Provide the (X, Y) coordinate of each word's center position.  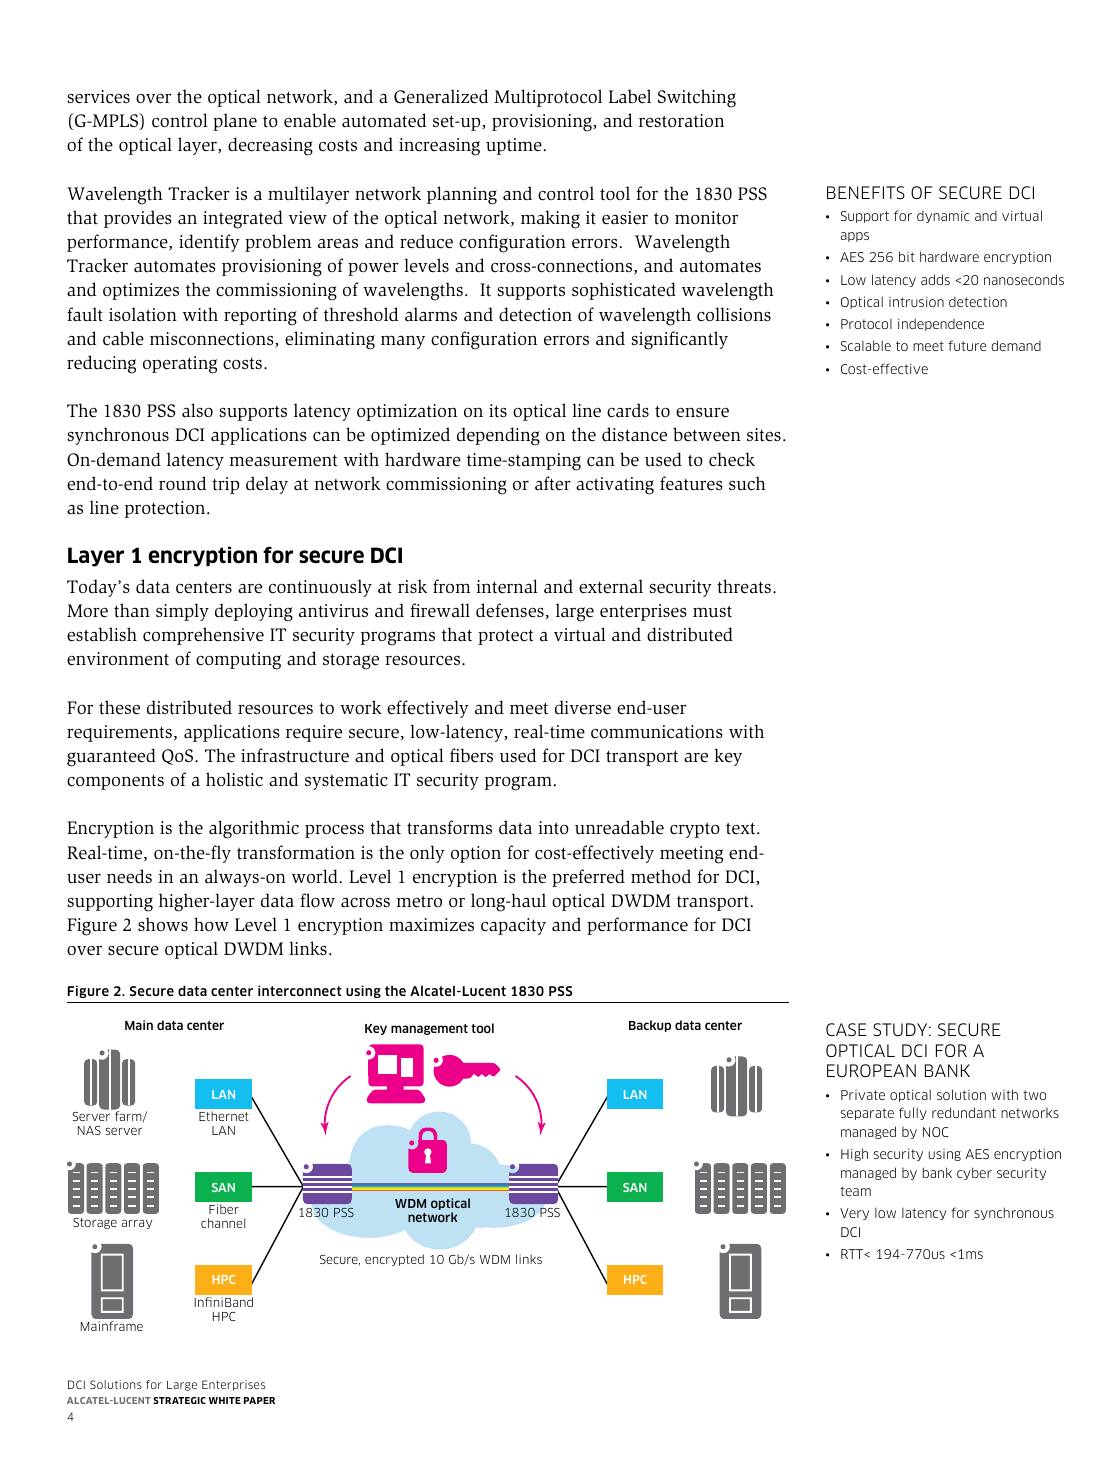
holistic (234, 779)
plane (235, 122)
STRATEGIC (179, 1400)
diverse (583, 707)
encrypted (394, 1260)
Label (630, 96)
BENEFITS (866, 193)
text (742, 828)
